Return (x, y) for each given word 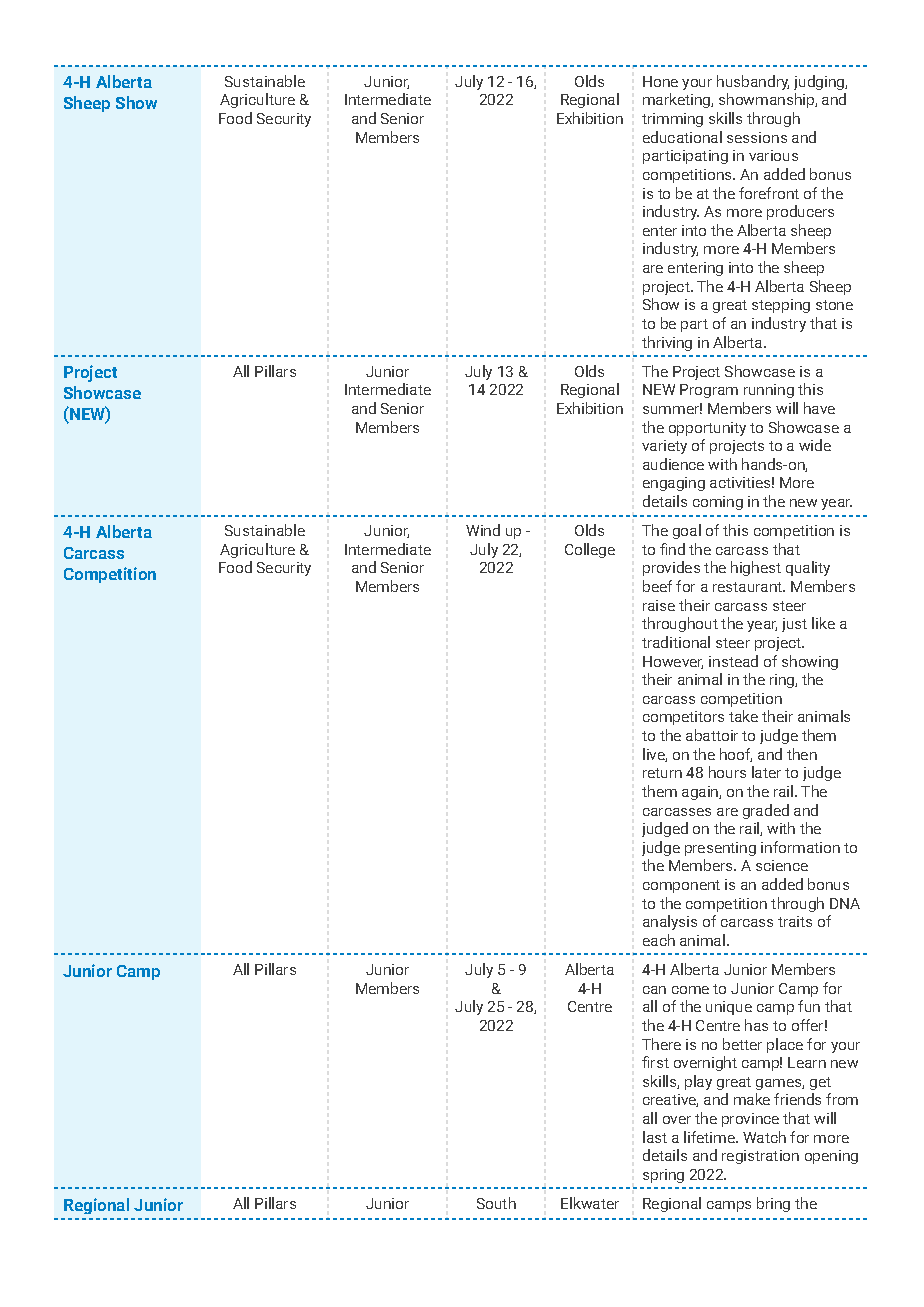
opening (831, 1157)
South (496, 1203)
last (655, 1137)
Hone (660, 81)
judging (820, 82)
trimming (672, 120)
